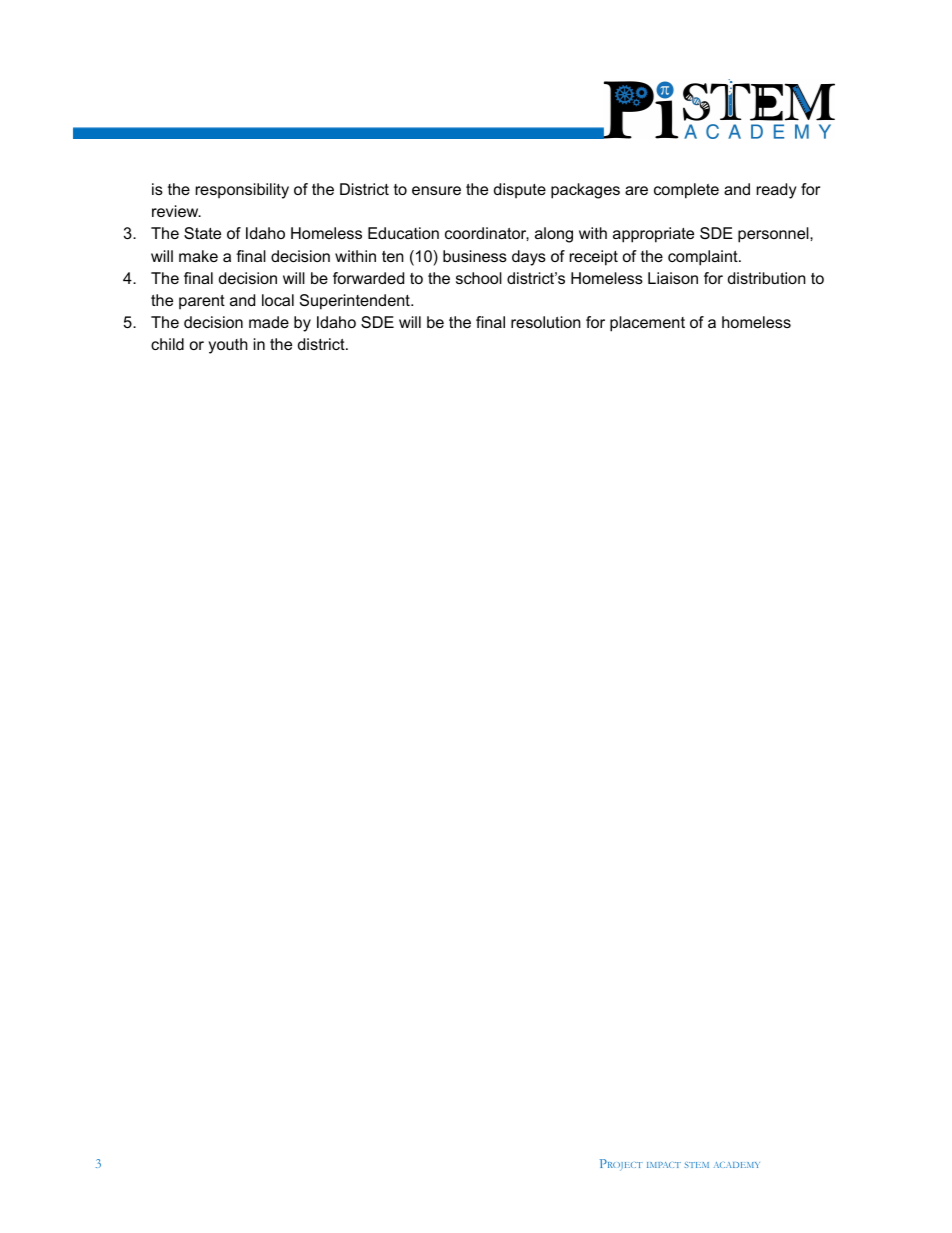 The image size is (952, 1233). Describe the element at coordinates (647, 324) in the image. I see `placement` at that location.
